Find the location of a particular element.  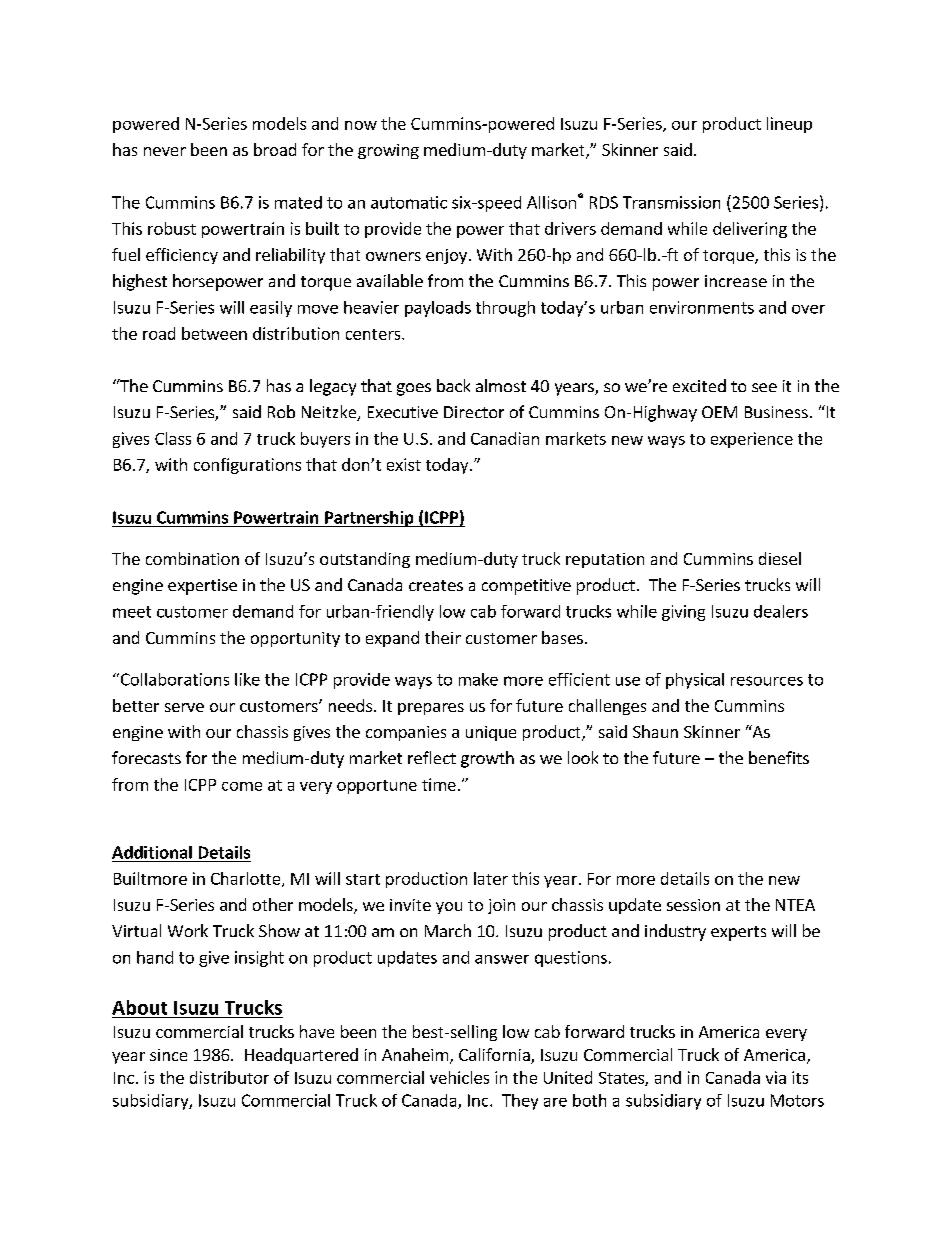

Canadian is located at coordinates (505, 438).
